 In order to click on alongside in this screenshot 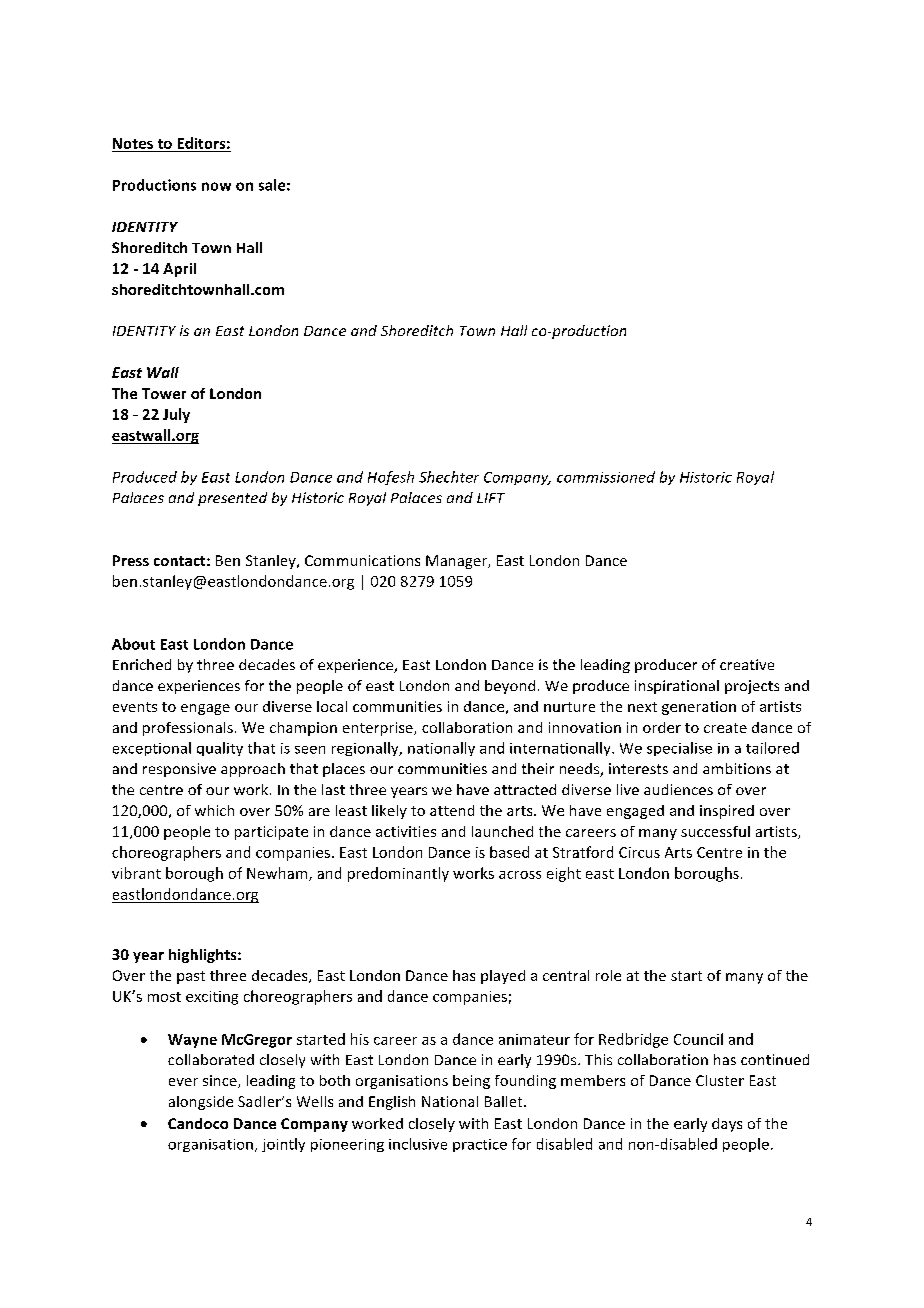, I will do `click(201, 1103)`.
